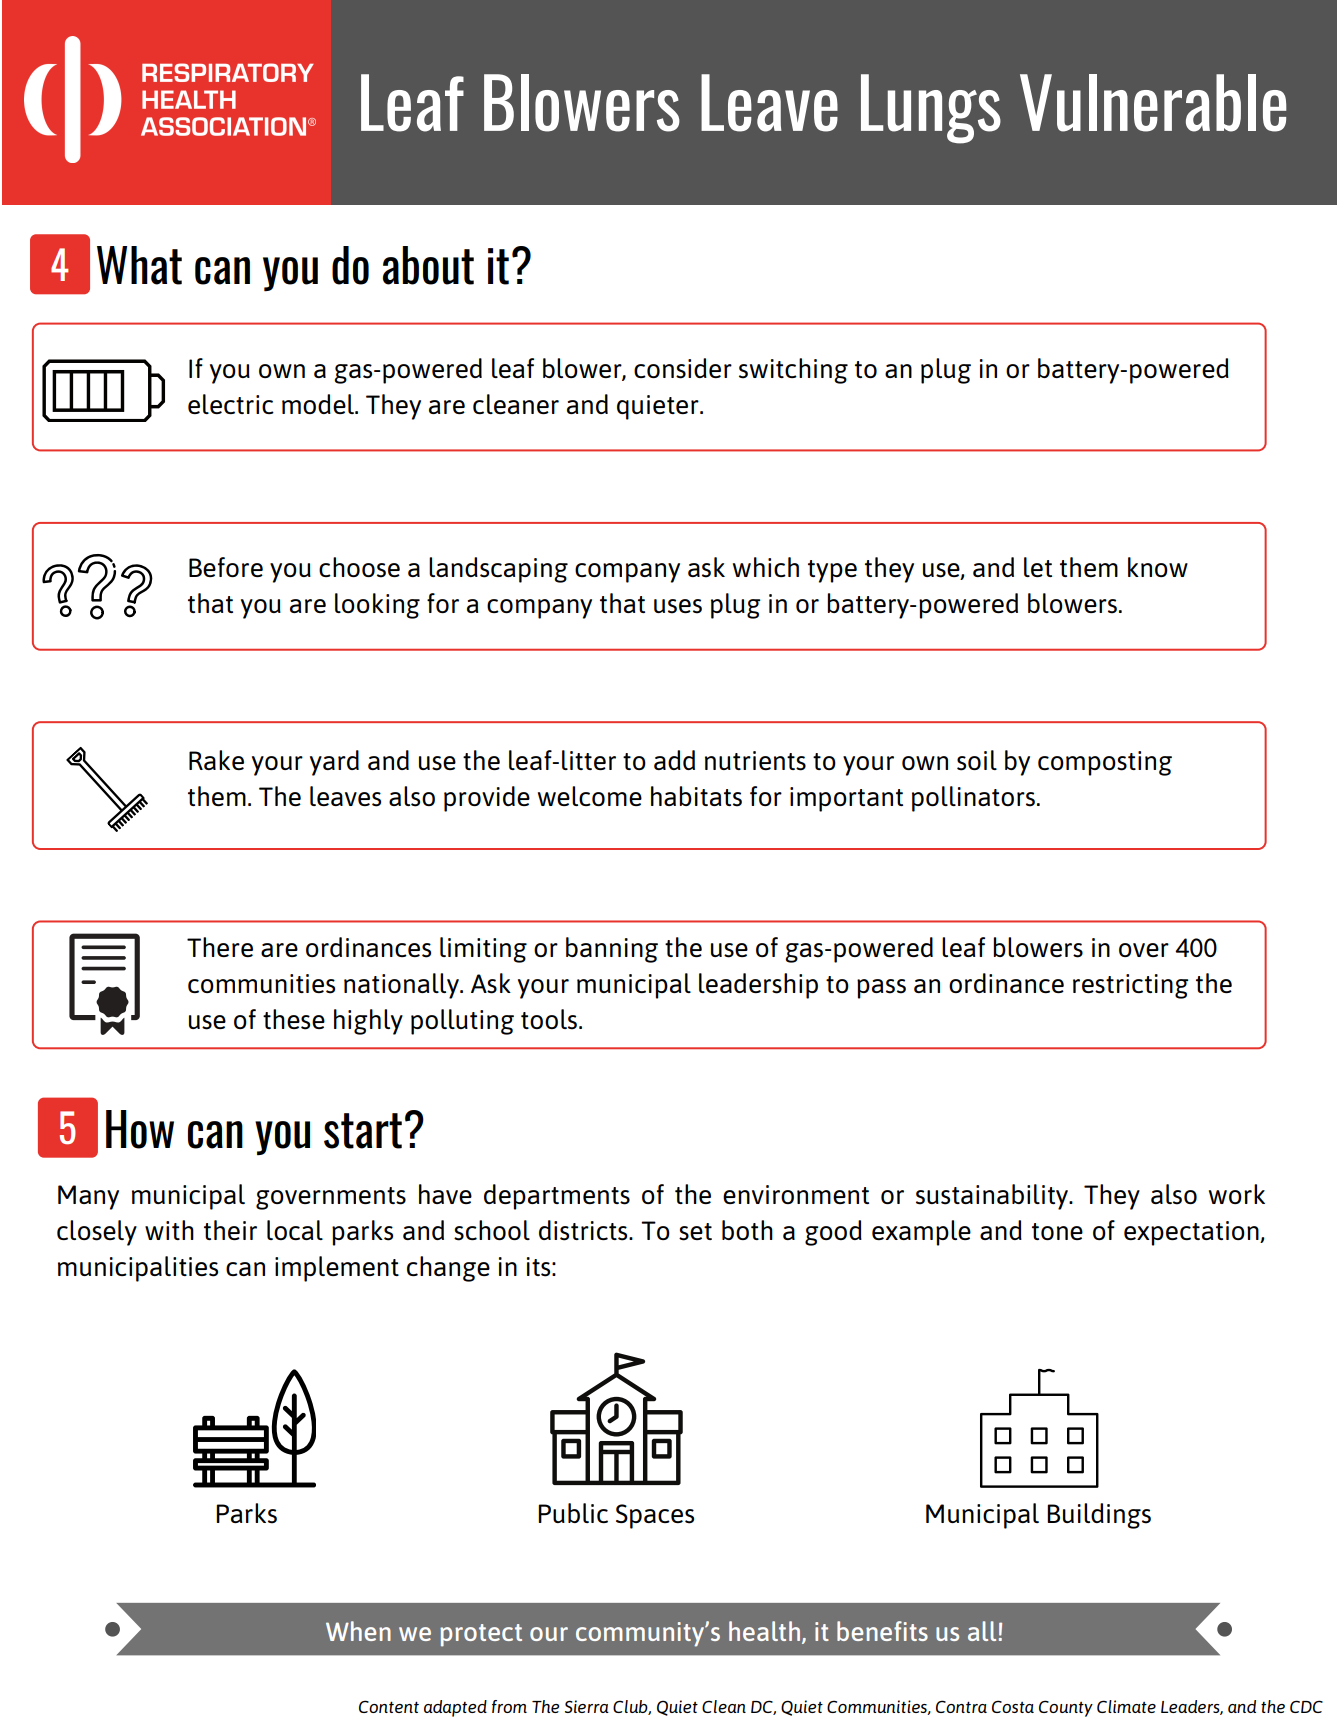 This page has width=1337, height=1730. What do you see at coordinates (230, 1230) in the page?
I see `their` at bounding box center [230, 1230].
